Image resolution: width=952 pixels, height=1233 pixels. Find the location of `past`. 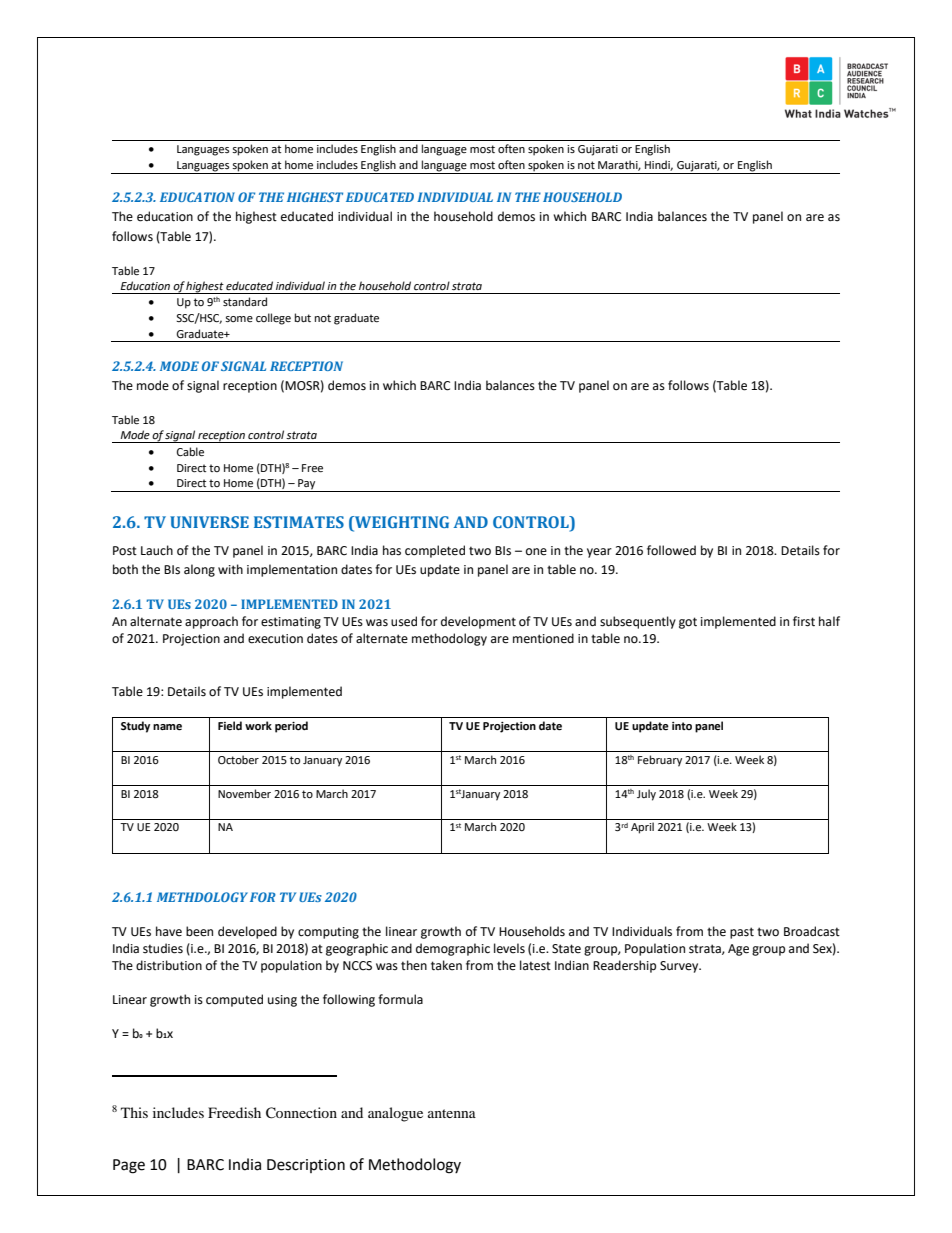

past is located at coordinates (742, 933).
